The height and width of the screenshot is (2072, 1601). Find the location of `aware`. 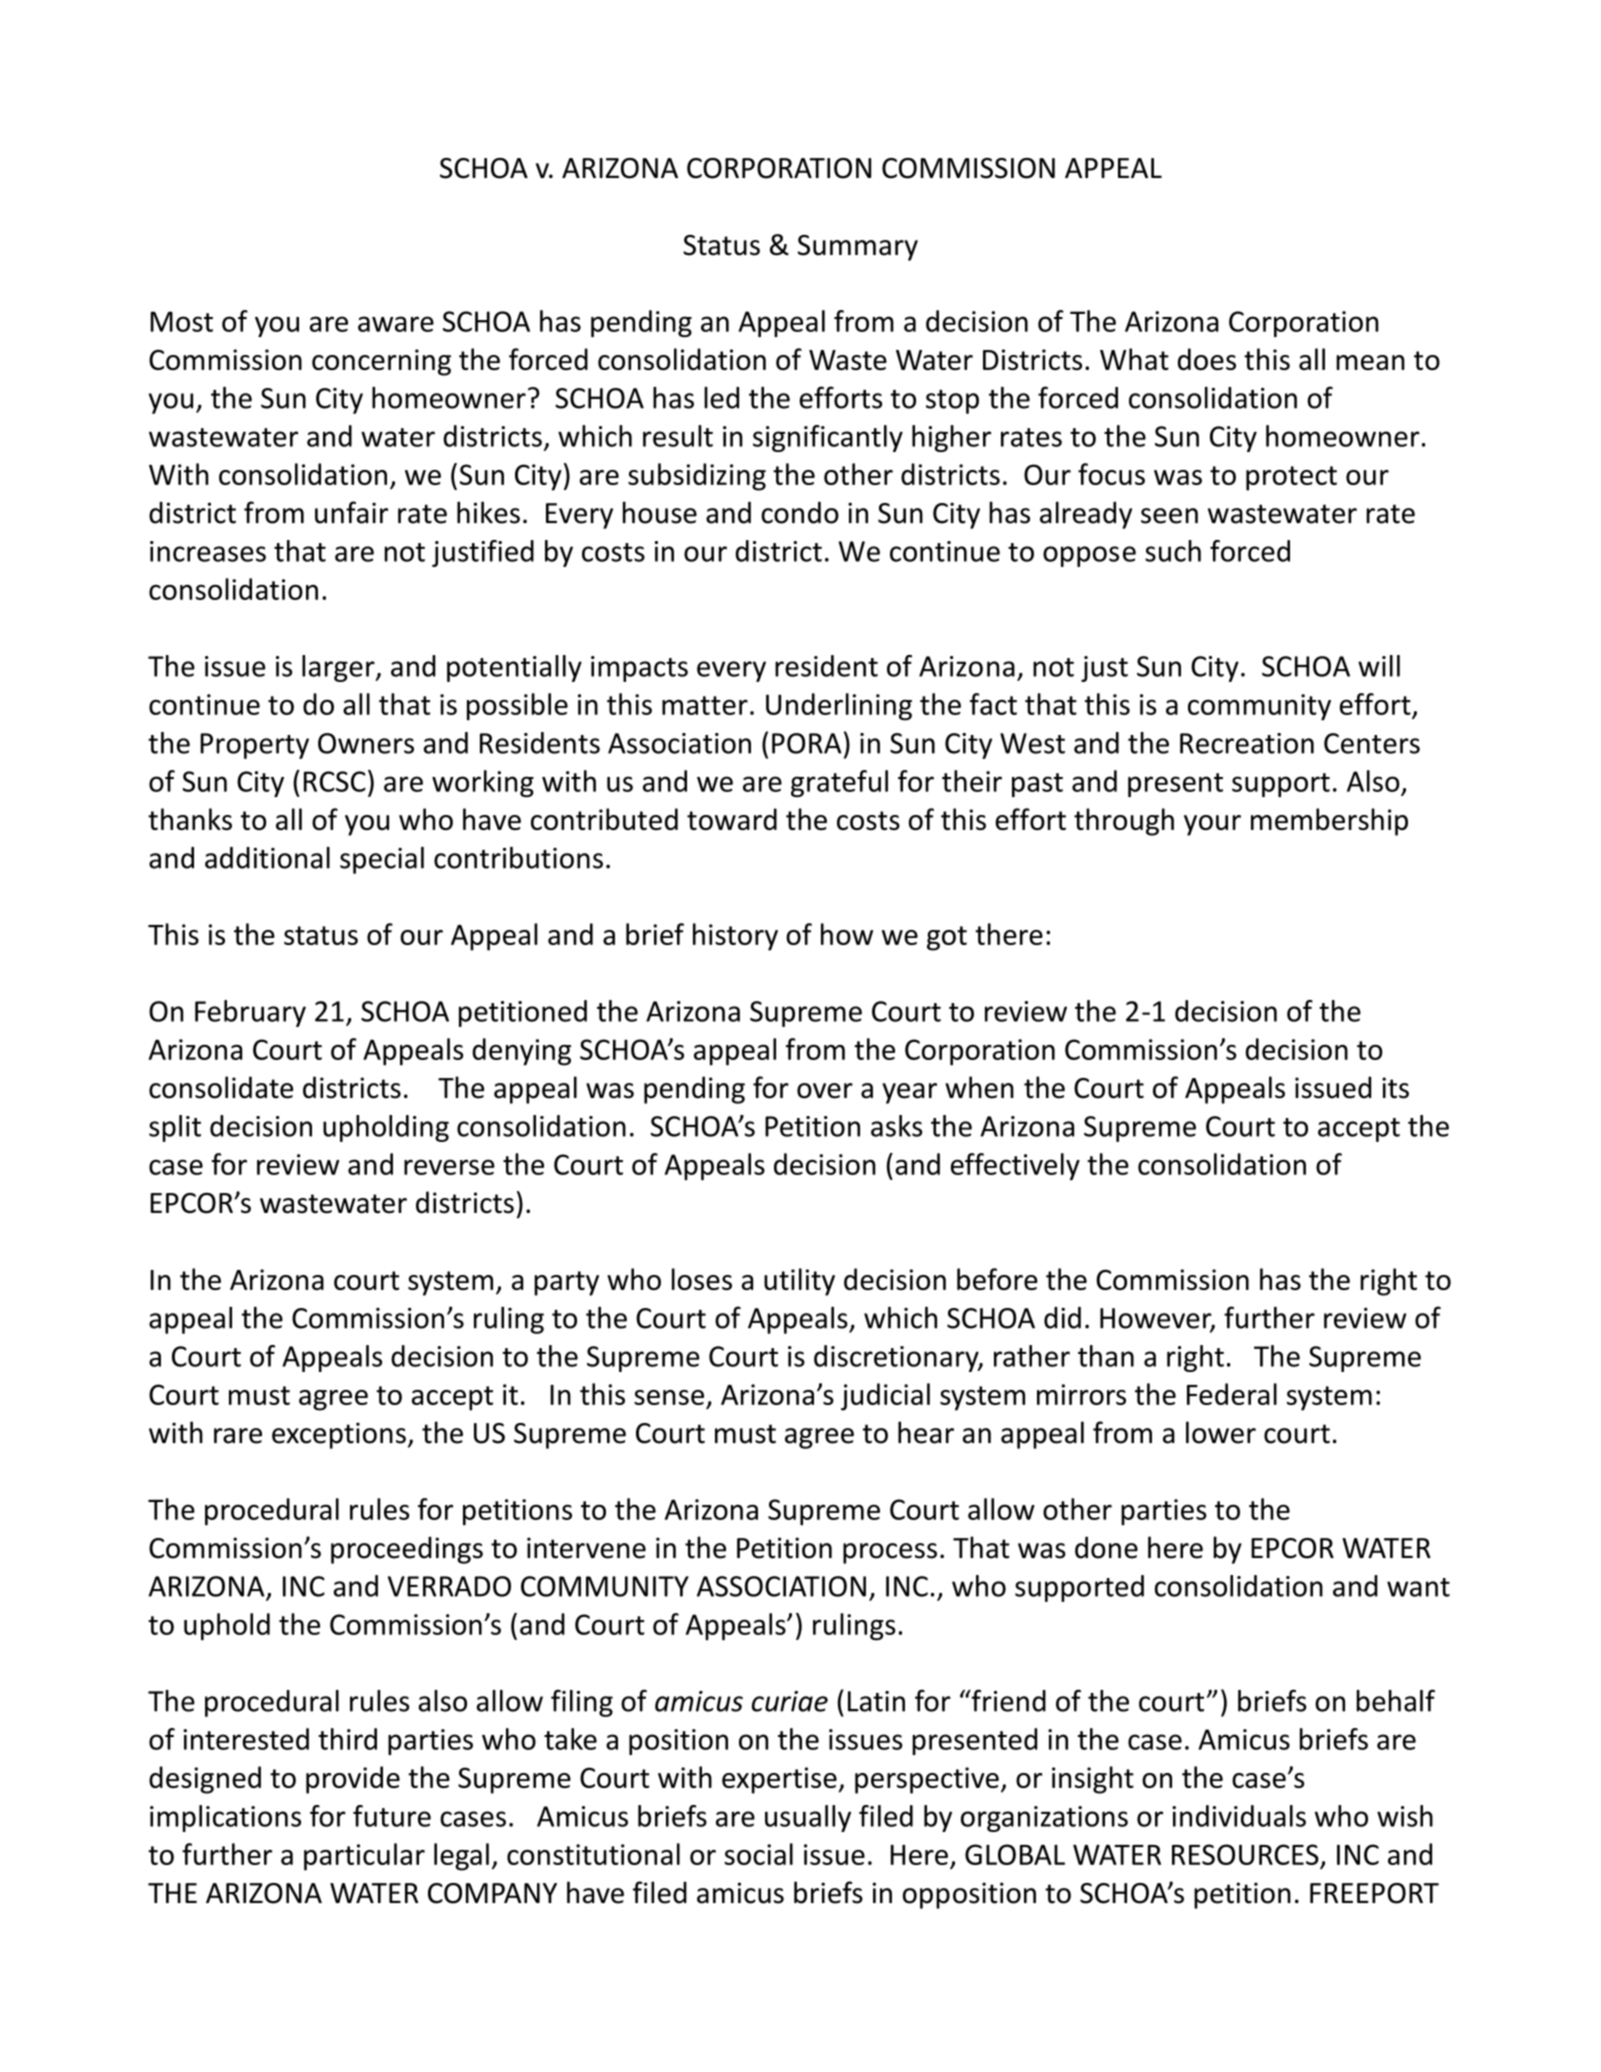

aware is located at coordinates (396, 324).
